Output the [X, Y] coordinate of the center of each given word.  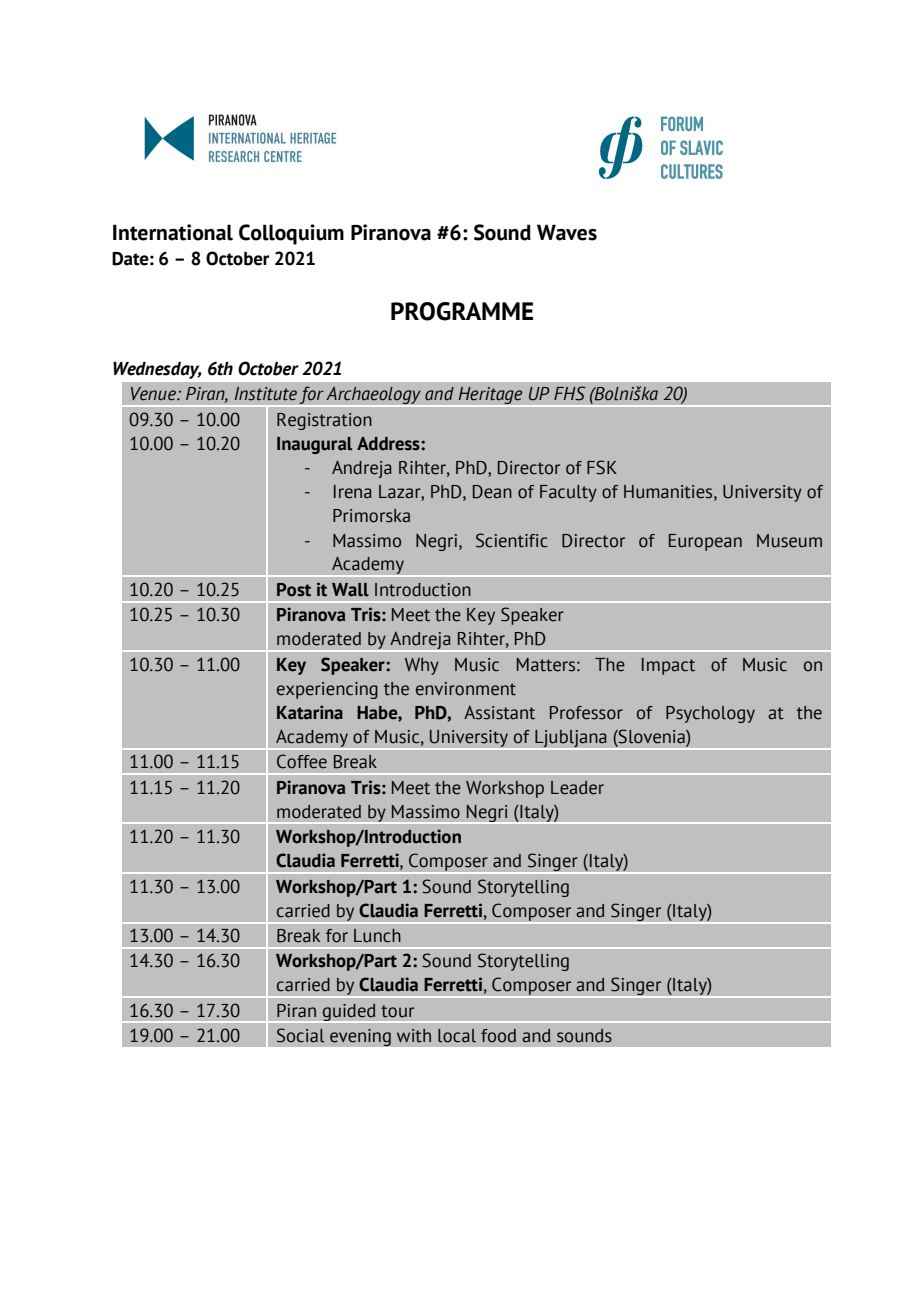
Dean [492, 492]
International [173, 232]
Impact [668, 666]
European [705, 542]
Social [301, 1035]
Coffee [302, 761]
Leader [577, 788]
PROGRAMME [462, 311]
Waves [567, 232]
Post [294, 590]
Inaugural [314, 445]
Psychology [710, 714]
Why [422, 666]
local [457, 1036]
